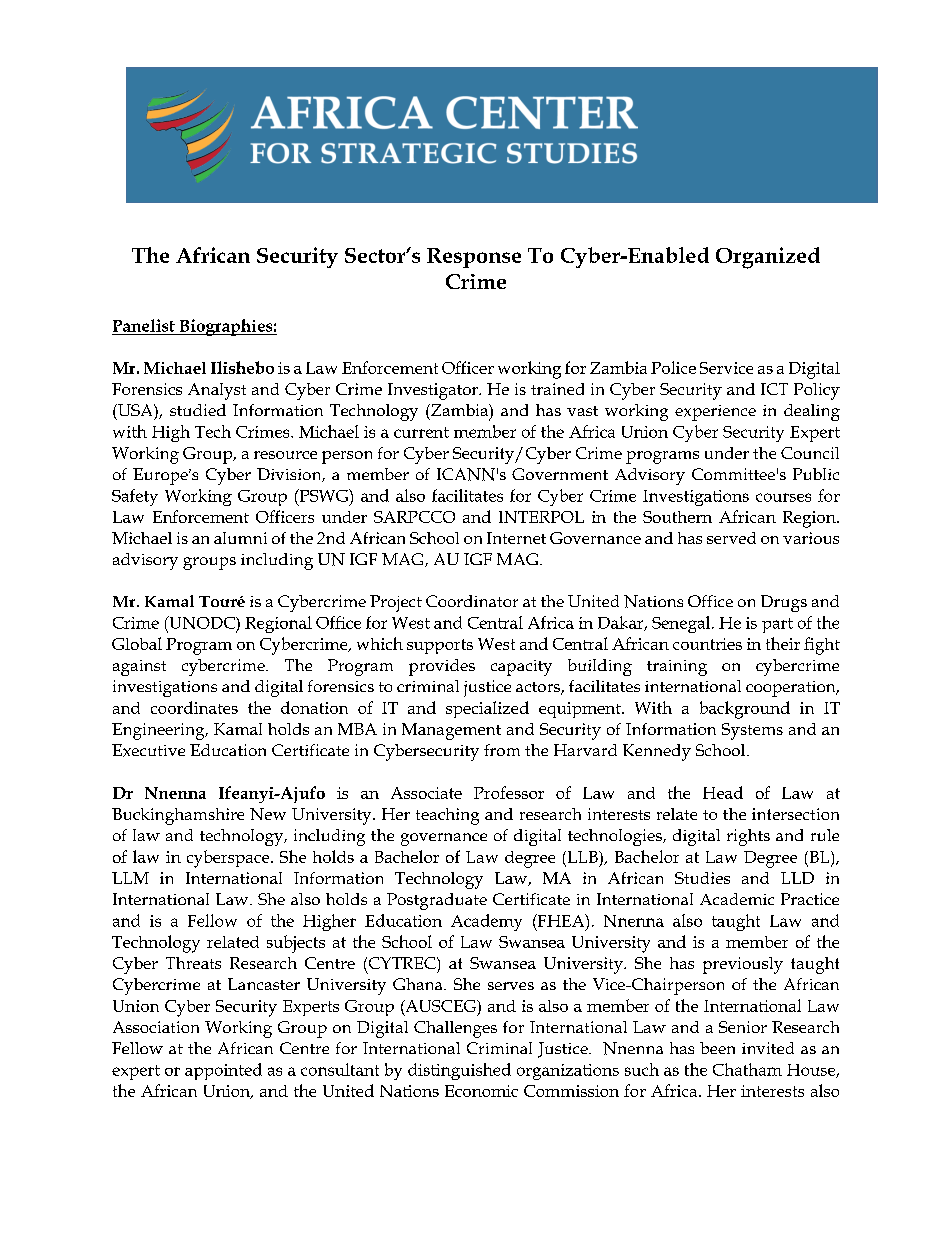 This document has height=1233, width=952. What do you see at coordinates (768, 258) in the document?
I see `Organized` at bounding box center [768, 258].
